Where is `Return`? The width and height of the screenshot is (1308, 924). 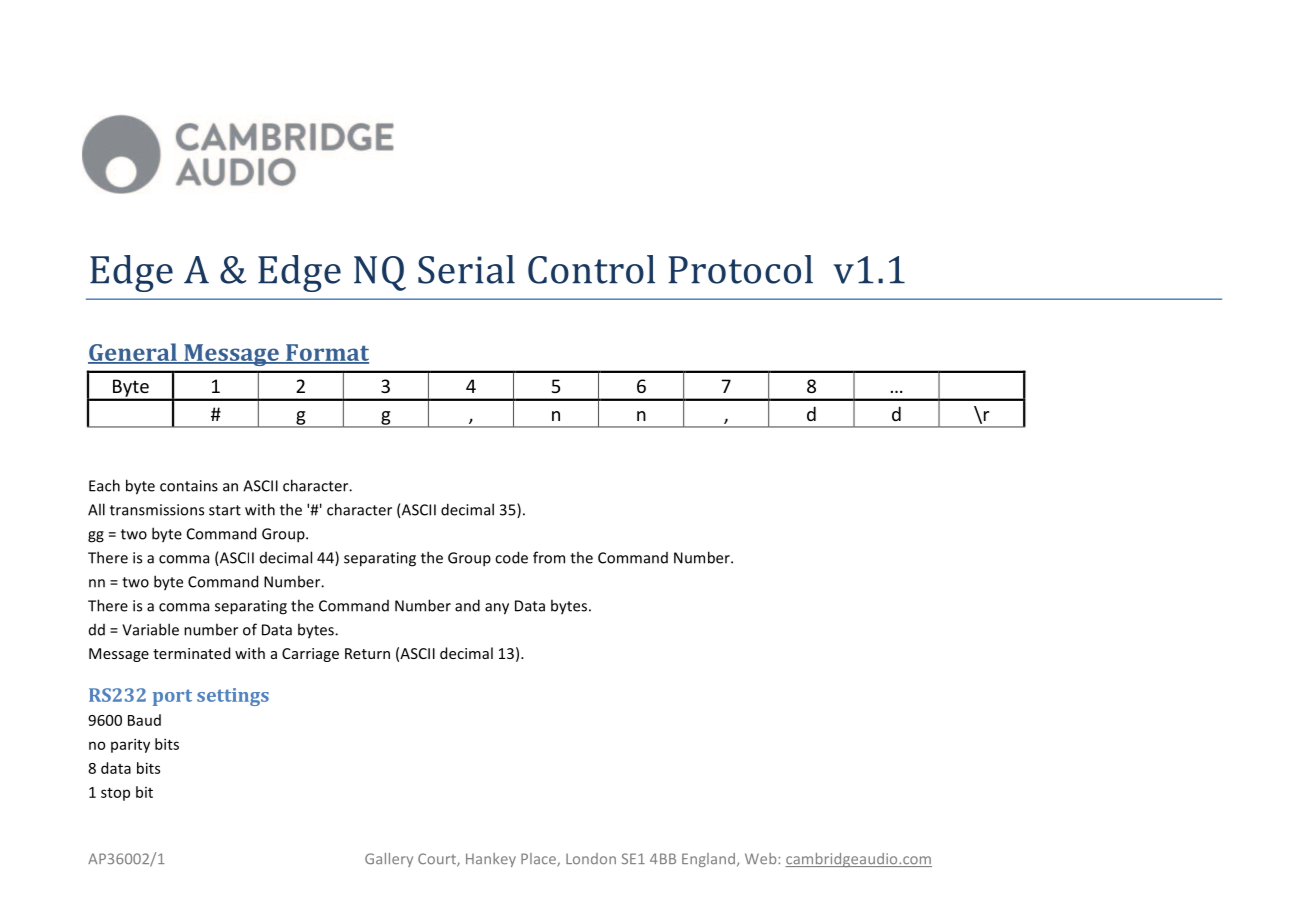
Return is located at coordinates (367, 653).
